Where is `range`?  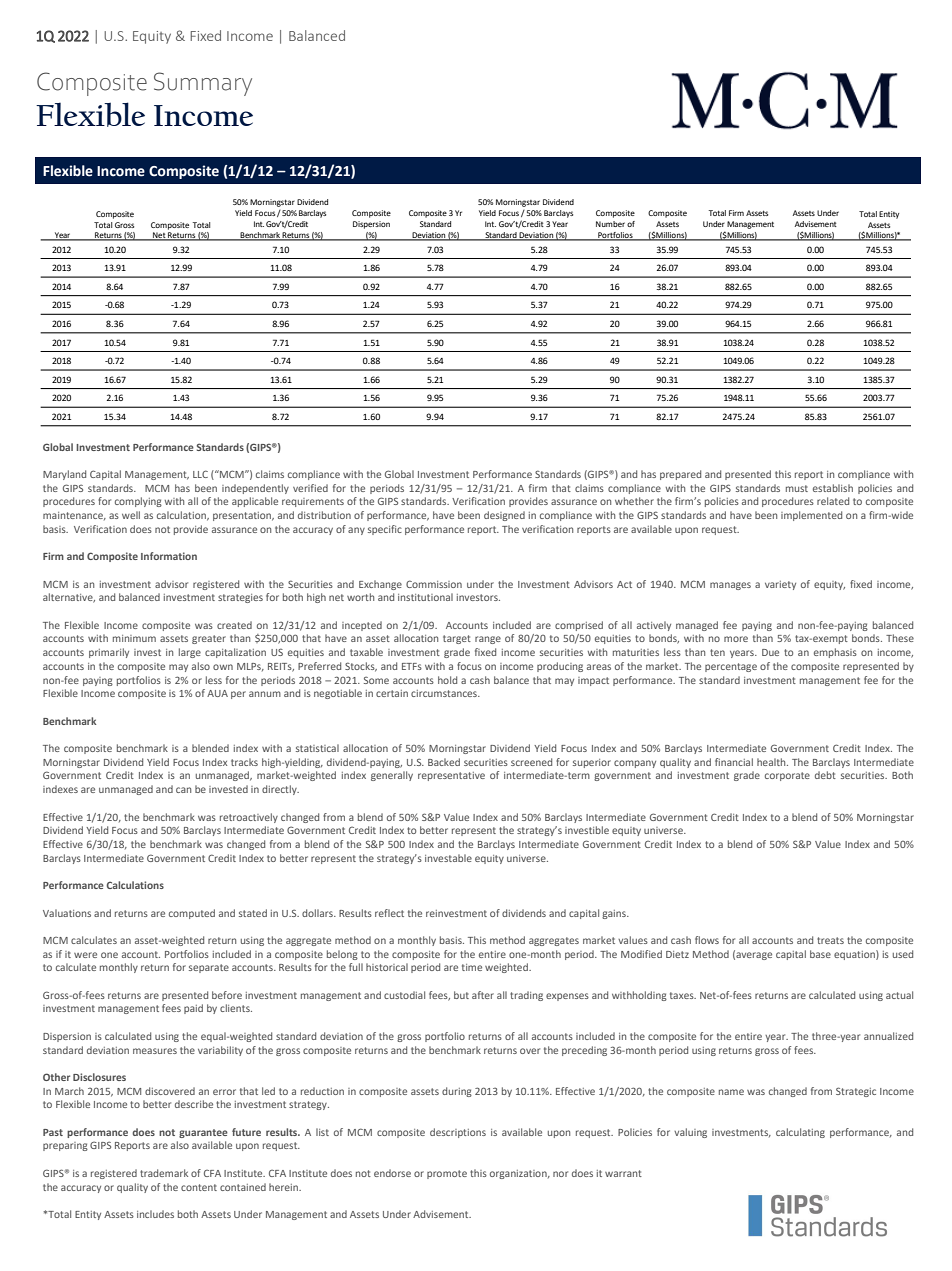 range is located at coordinates (488, 640).
